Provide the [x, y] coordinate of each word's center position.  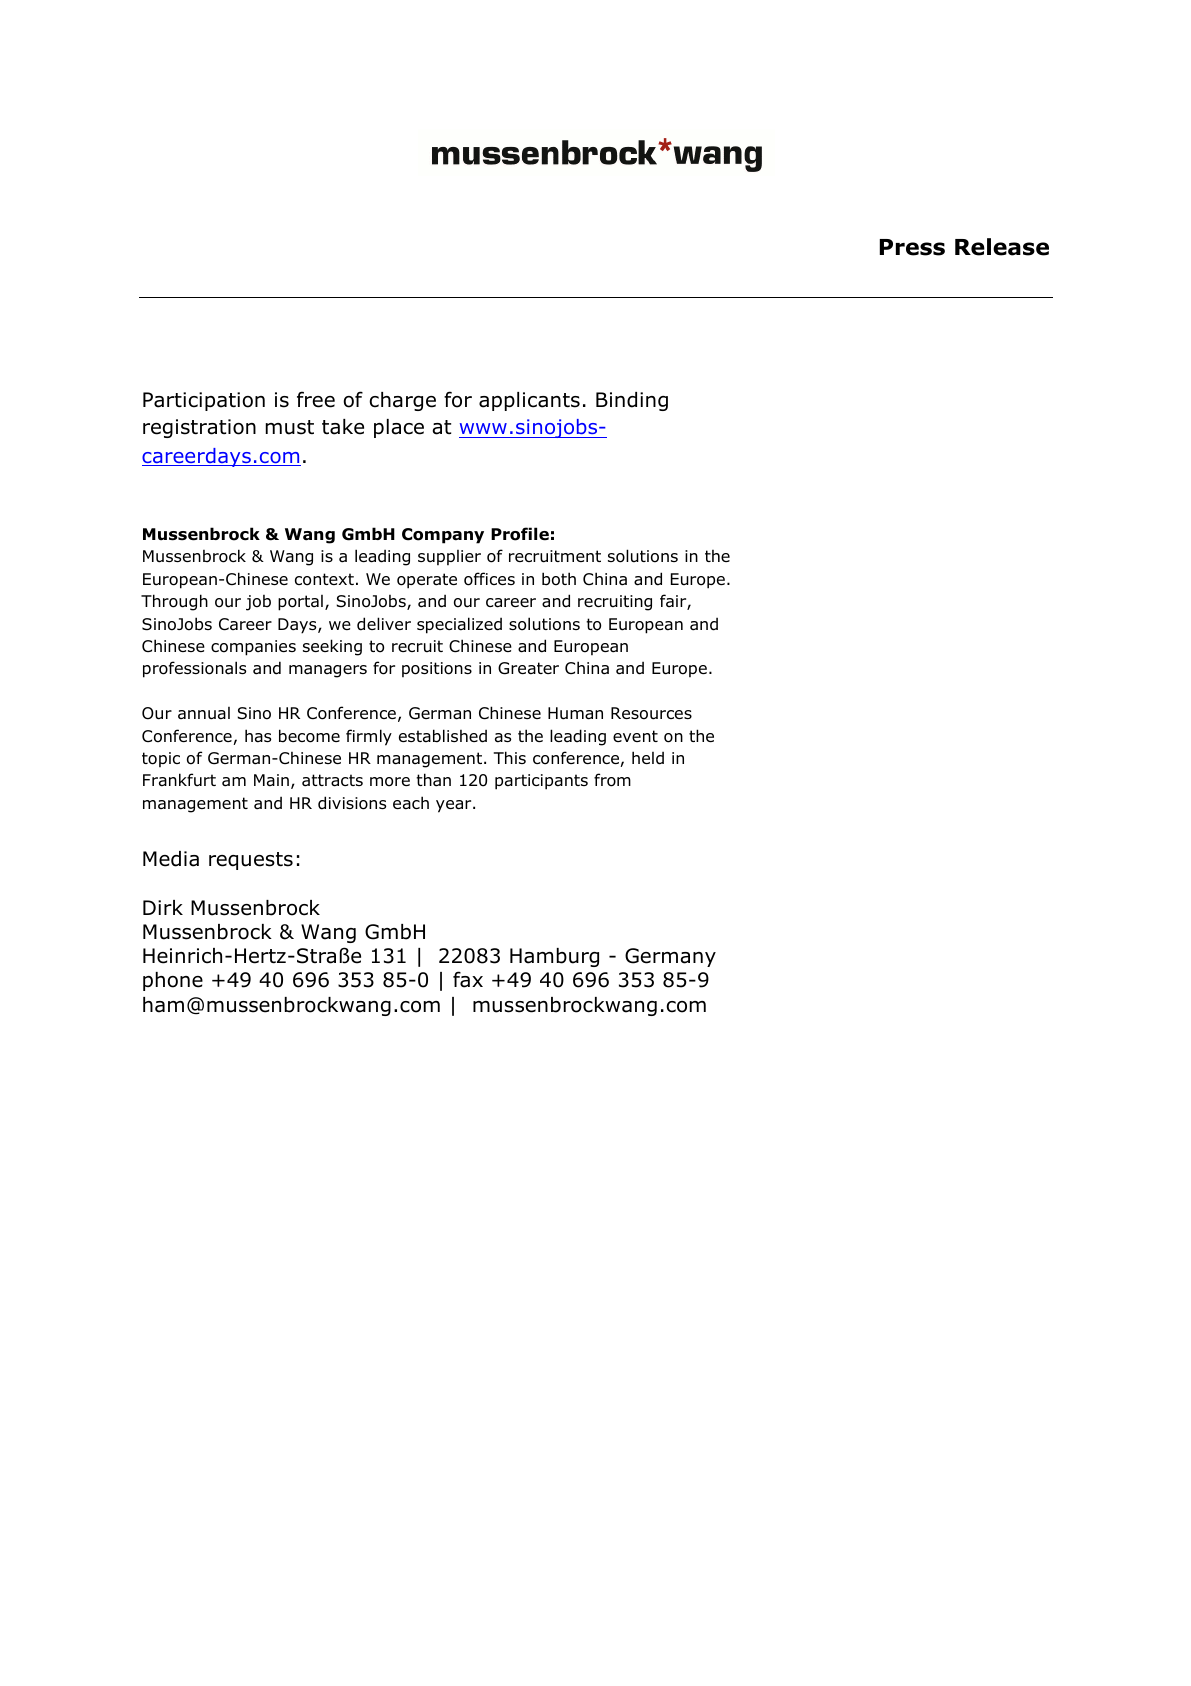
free [316, 399]
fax [468, 979]
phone [173, 981]
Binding [632, 401]
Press [912, 247]
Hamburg [554, 957]
